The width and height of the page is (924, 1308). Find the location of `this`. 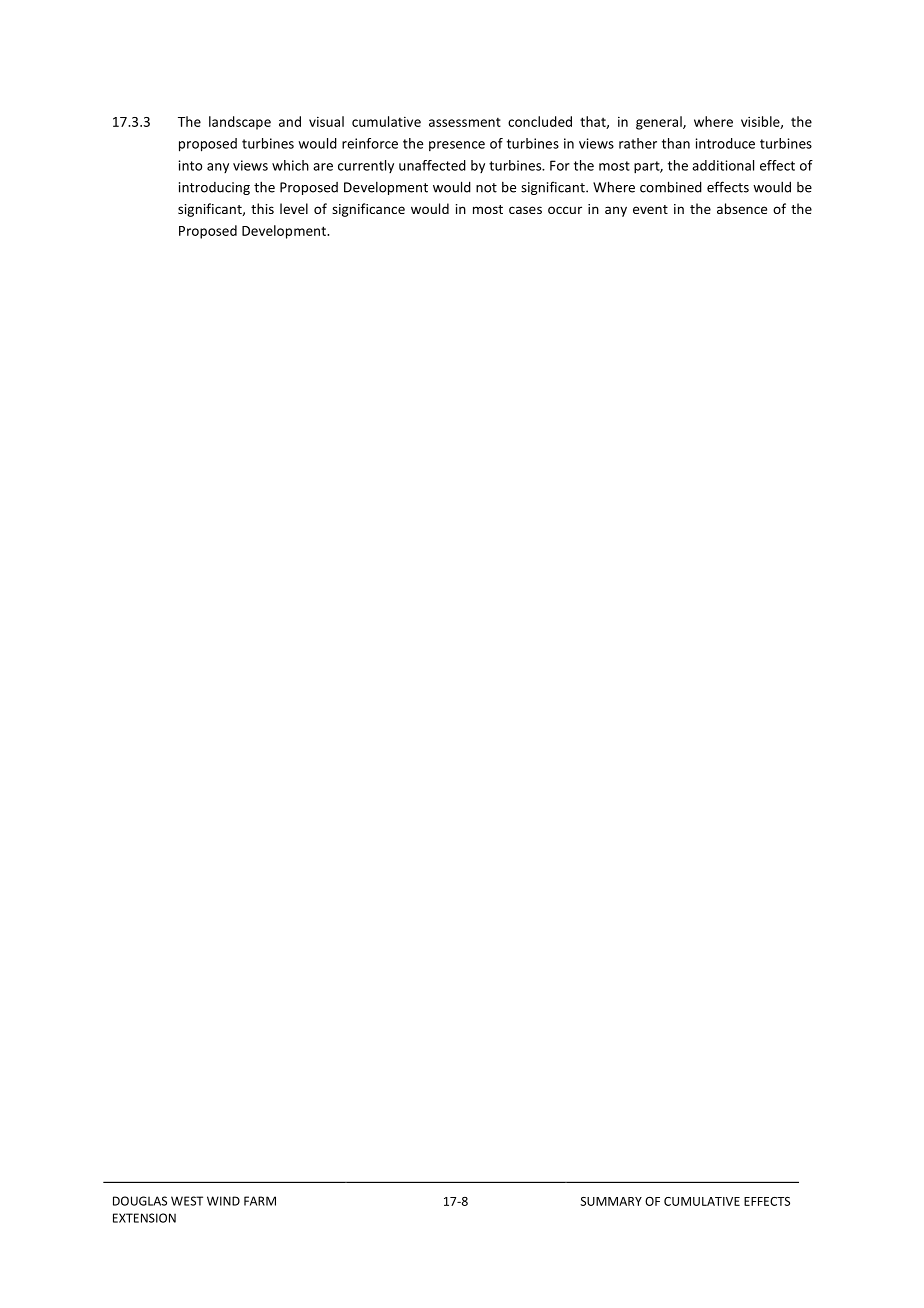

this is located at coordinates (262, 208).
